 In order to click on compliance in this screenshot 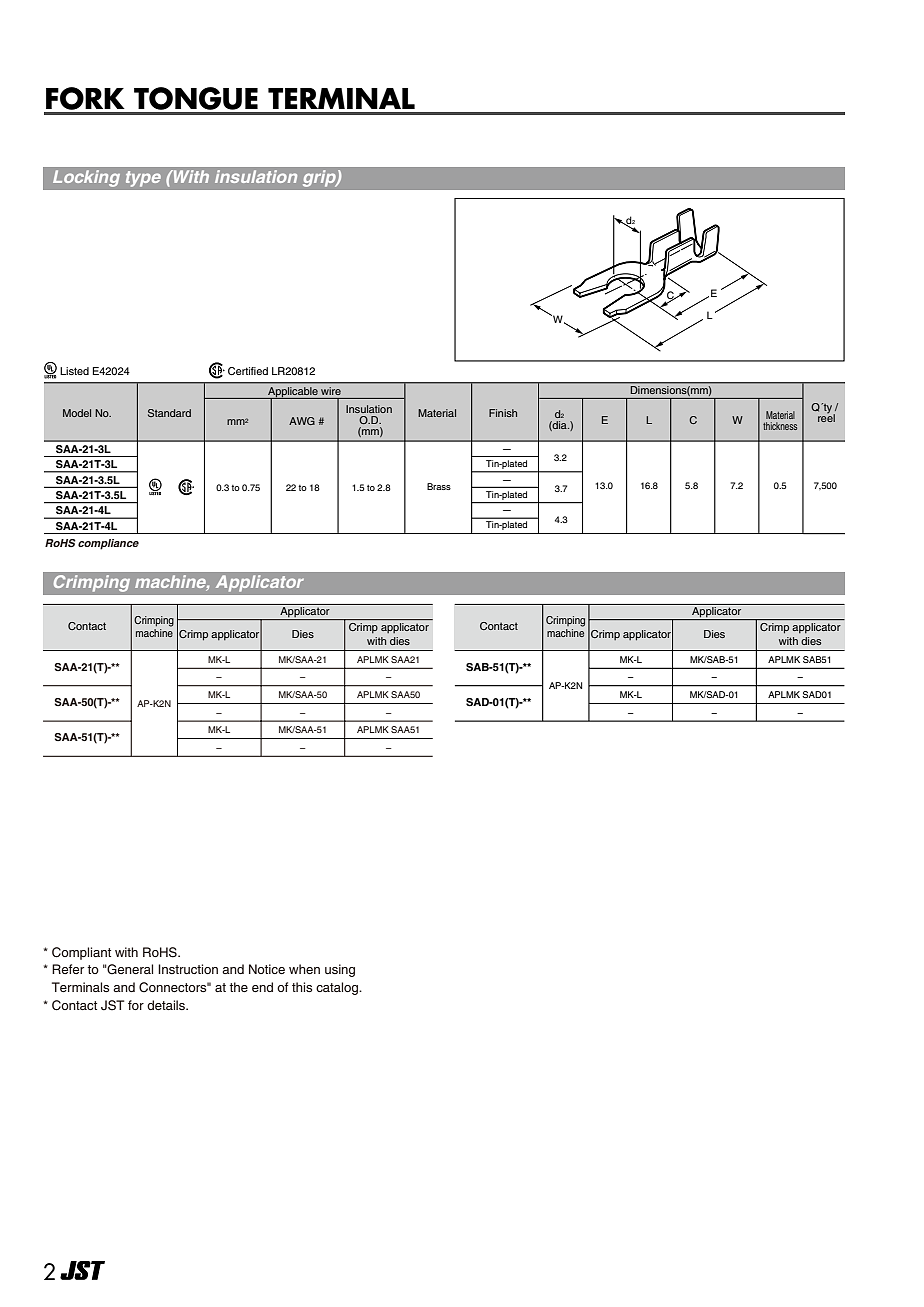, I will do `click(108, 544)`.
